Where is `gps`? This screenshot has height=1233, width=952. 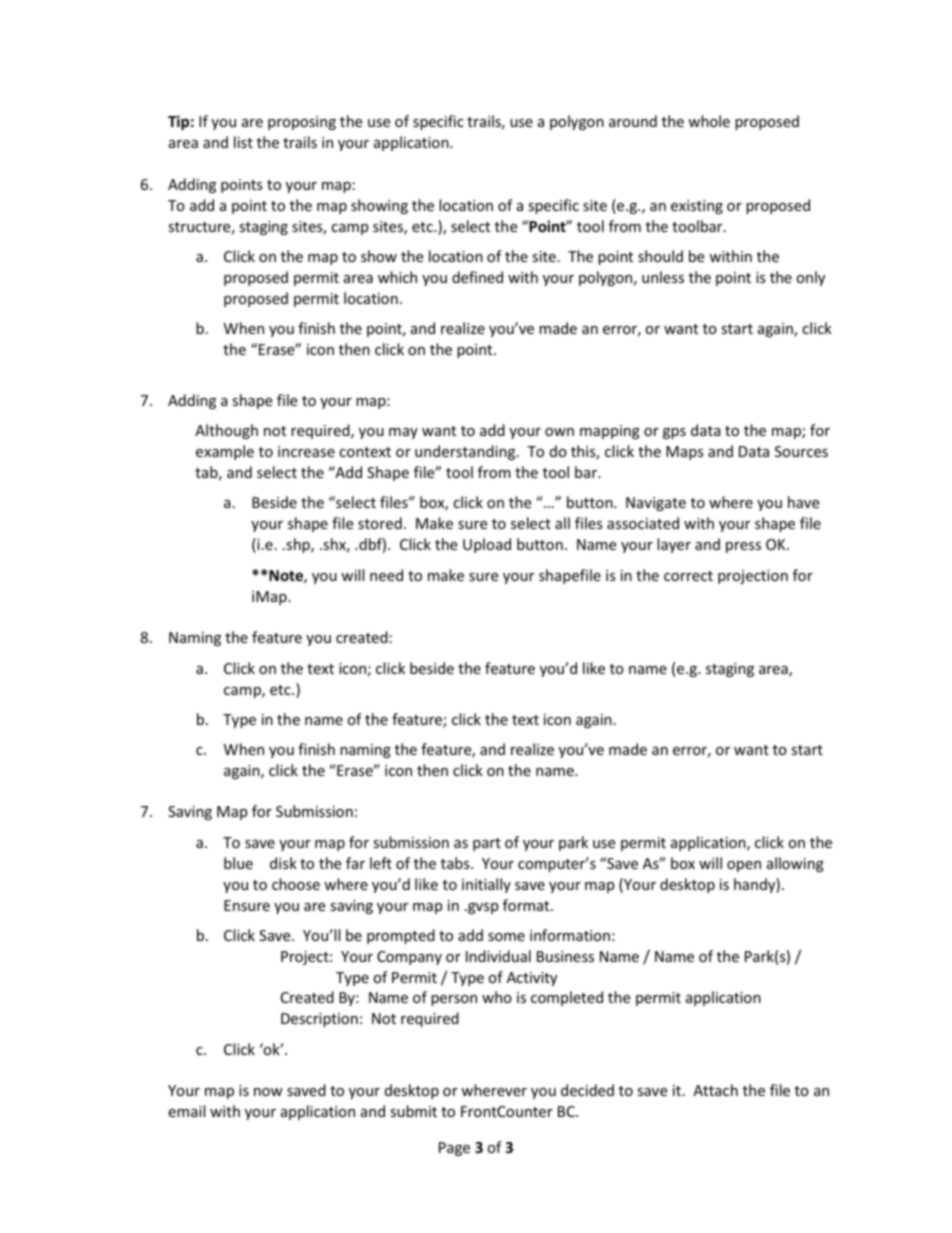 gps is located at coordinates (674, 433).
